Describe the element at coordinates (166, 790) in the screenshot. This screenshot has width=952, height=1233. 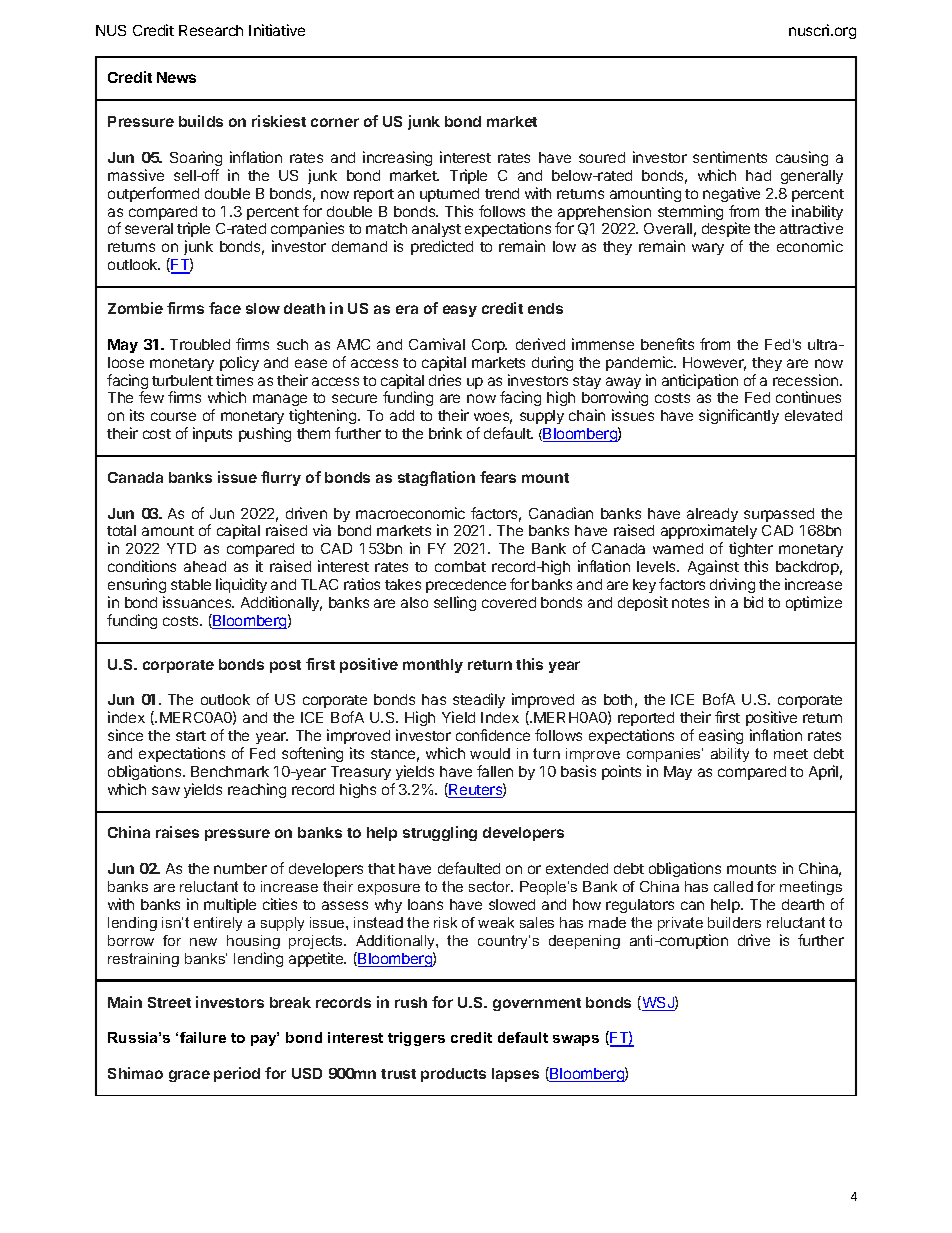
I see `saw` at that location.
